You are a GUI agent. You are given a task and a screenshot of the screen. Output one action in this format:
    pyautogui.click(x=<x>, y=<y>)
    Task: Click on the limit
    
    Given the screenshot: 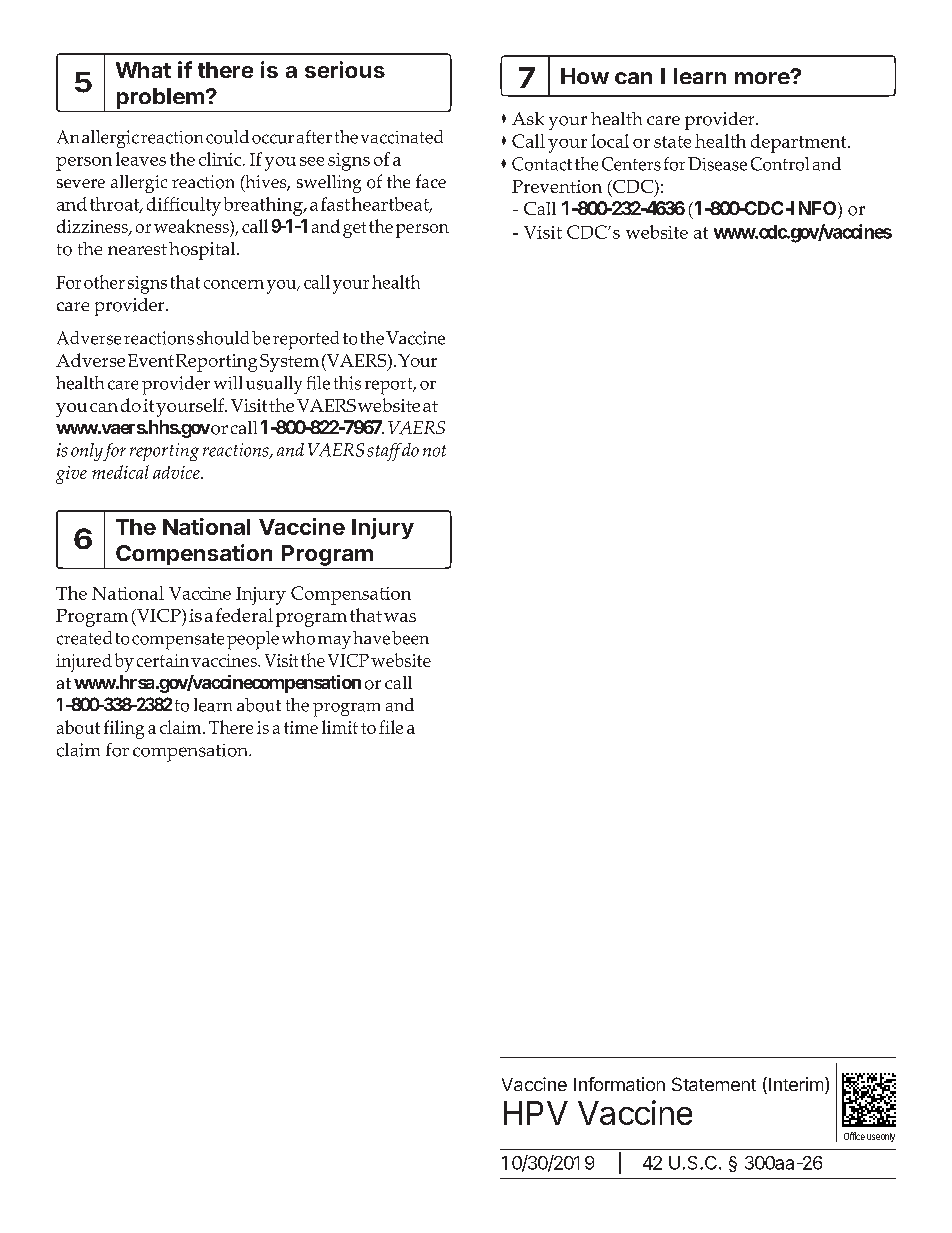 What is the action you would take?
    pyautogui.click(x=340, y=727)
